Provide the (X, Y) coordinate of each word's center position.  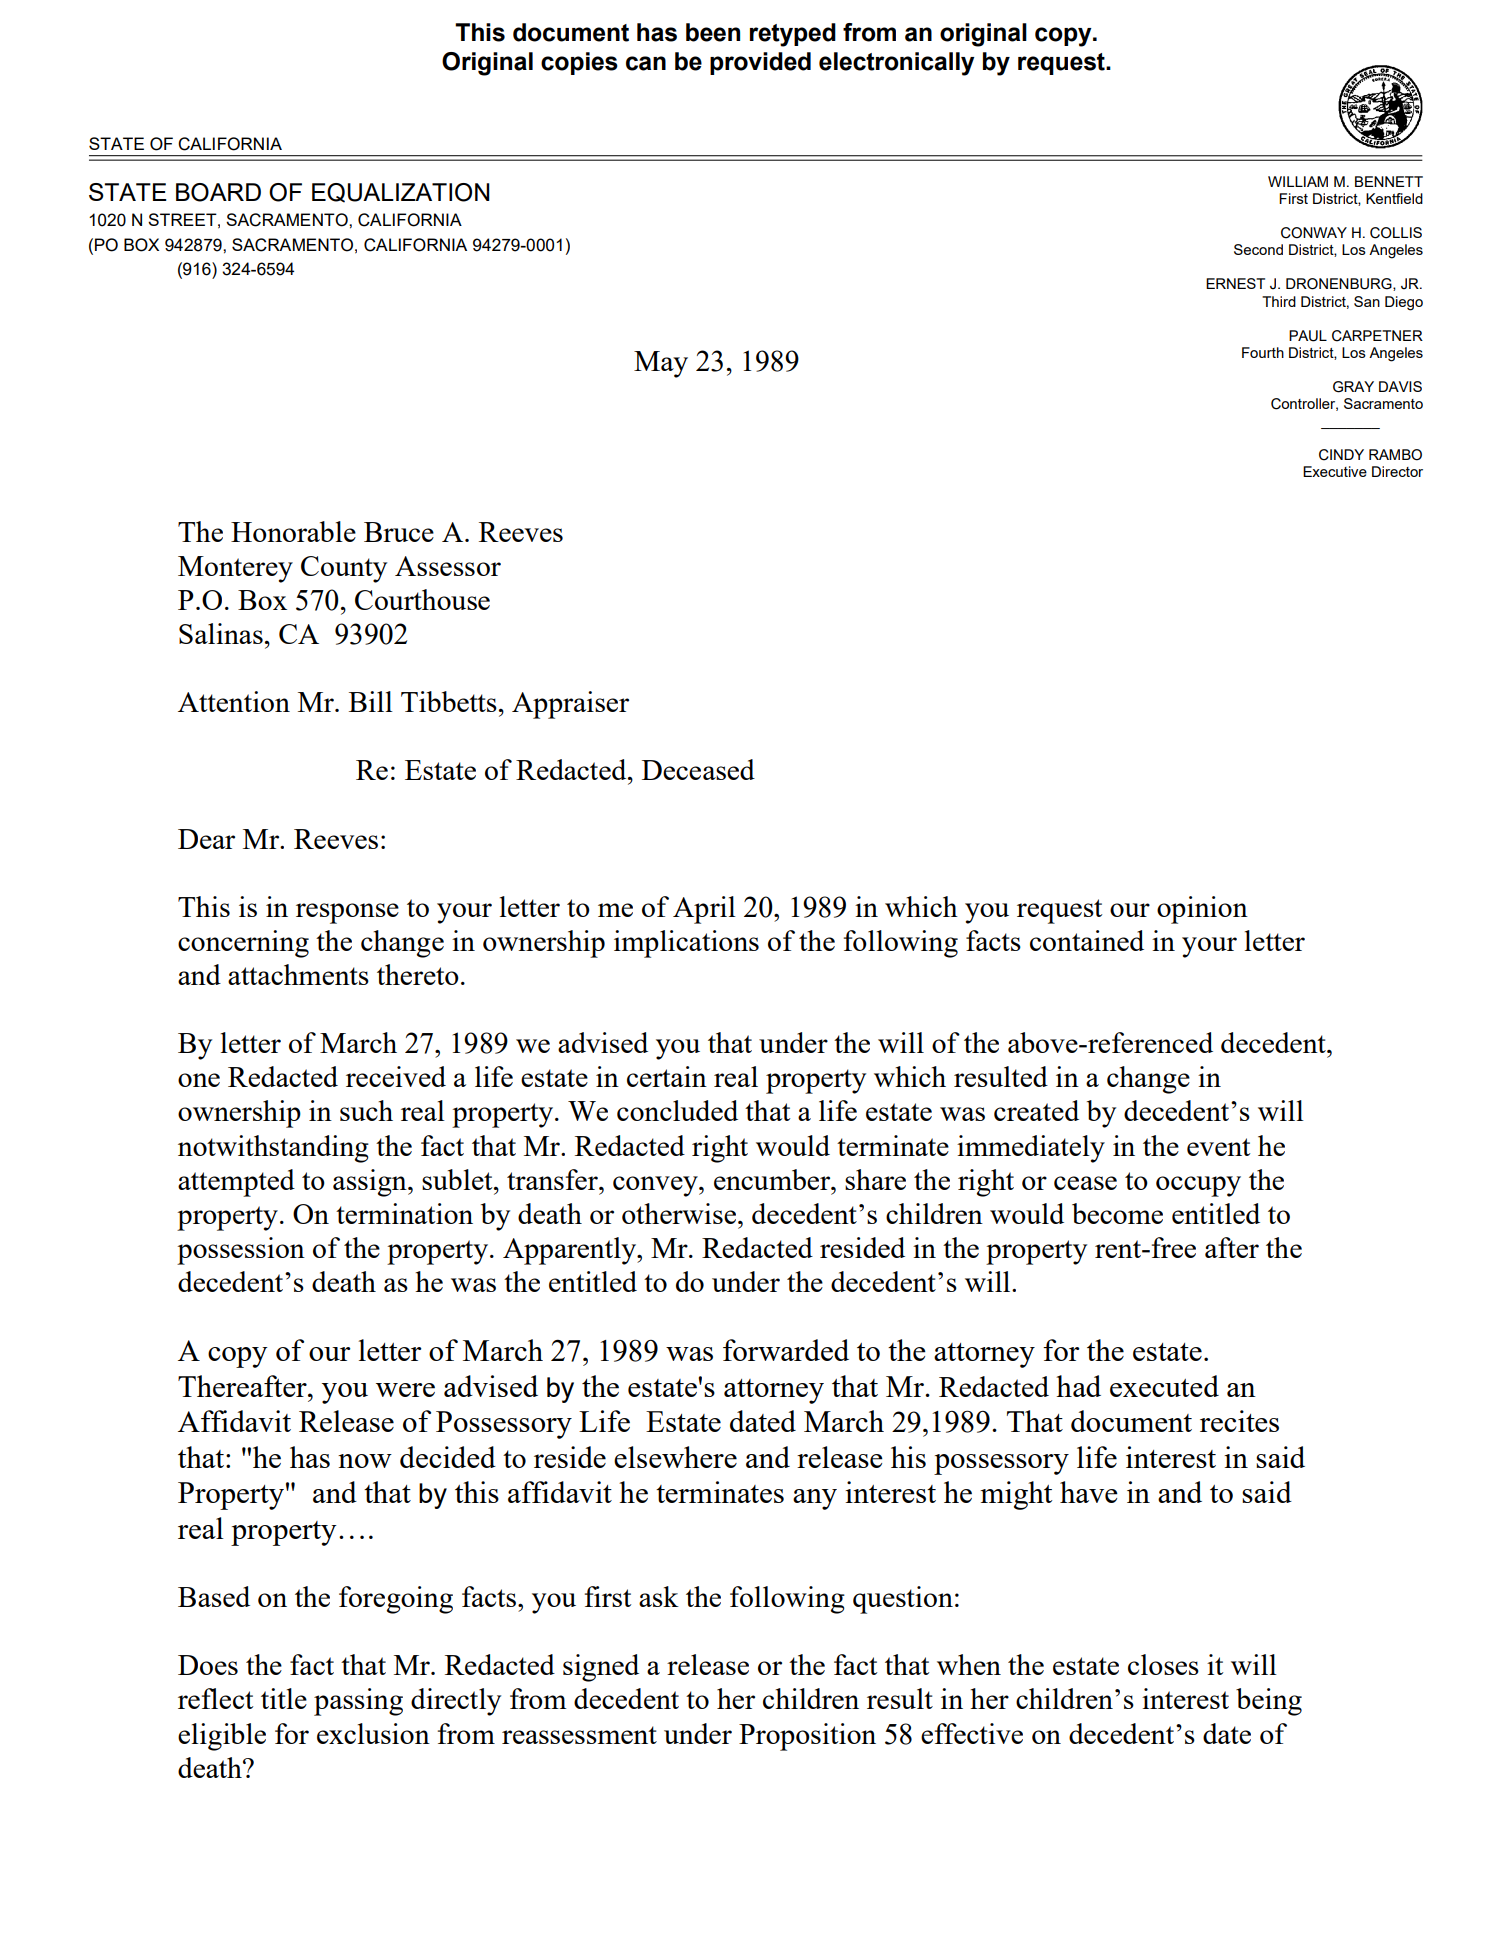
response (347, 913)
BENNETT (1389, 181)
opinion (1202, 910)
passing (358, 1702)
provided (760, 63)
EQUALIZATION (401, 193)
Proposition (807, 1737)
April (704, 910)
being (1269, 1702)
